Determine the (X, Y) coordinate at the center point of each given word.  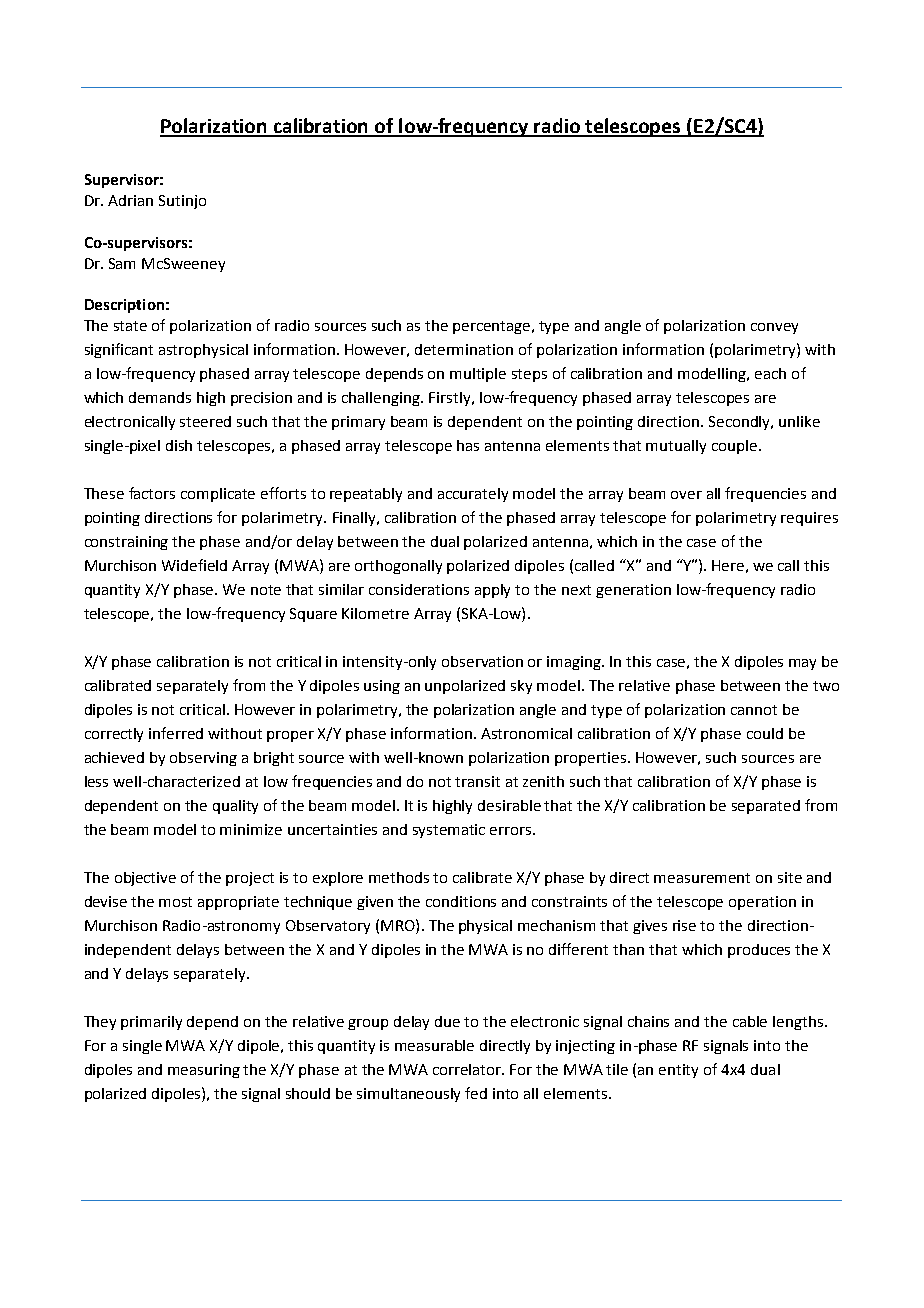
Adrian (130, 200)
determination (464, 349)
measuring (204, 1071)
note (266, 590)
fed (476, 1093)
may (802, 664)
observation (482, 661)
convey (774, 328)
